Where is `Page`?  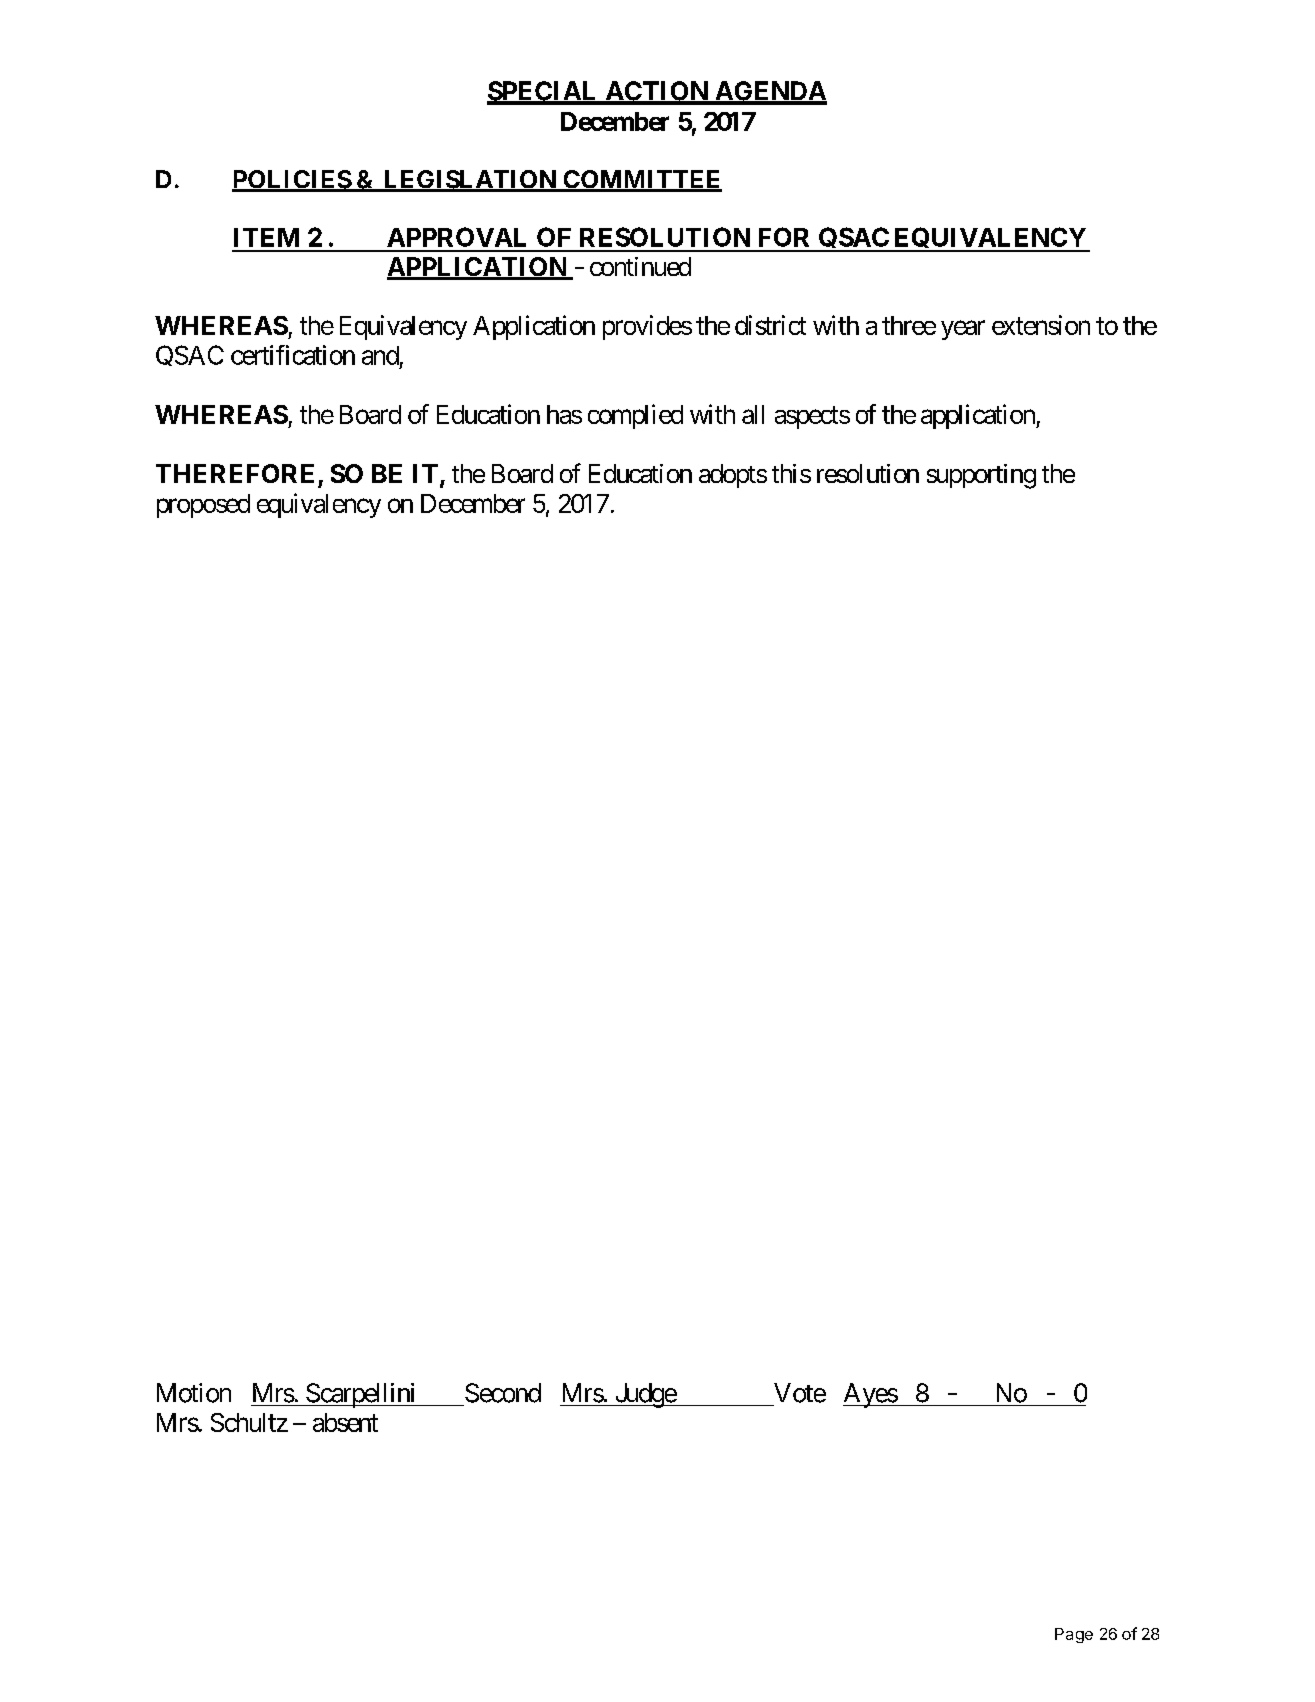 Page is located at coordinates (1074, 1635).
